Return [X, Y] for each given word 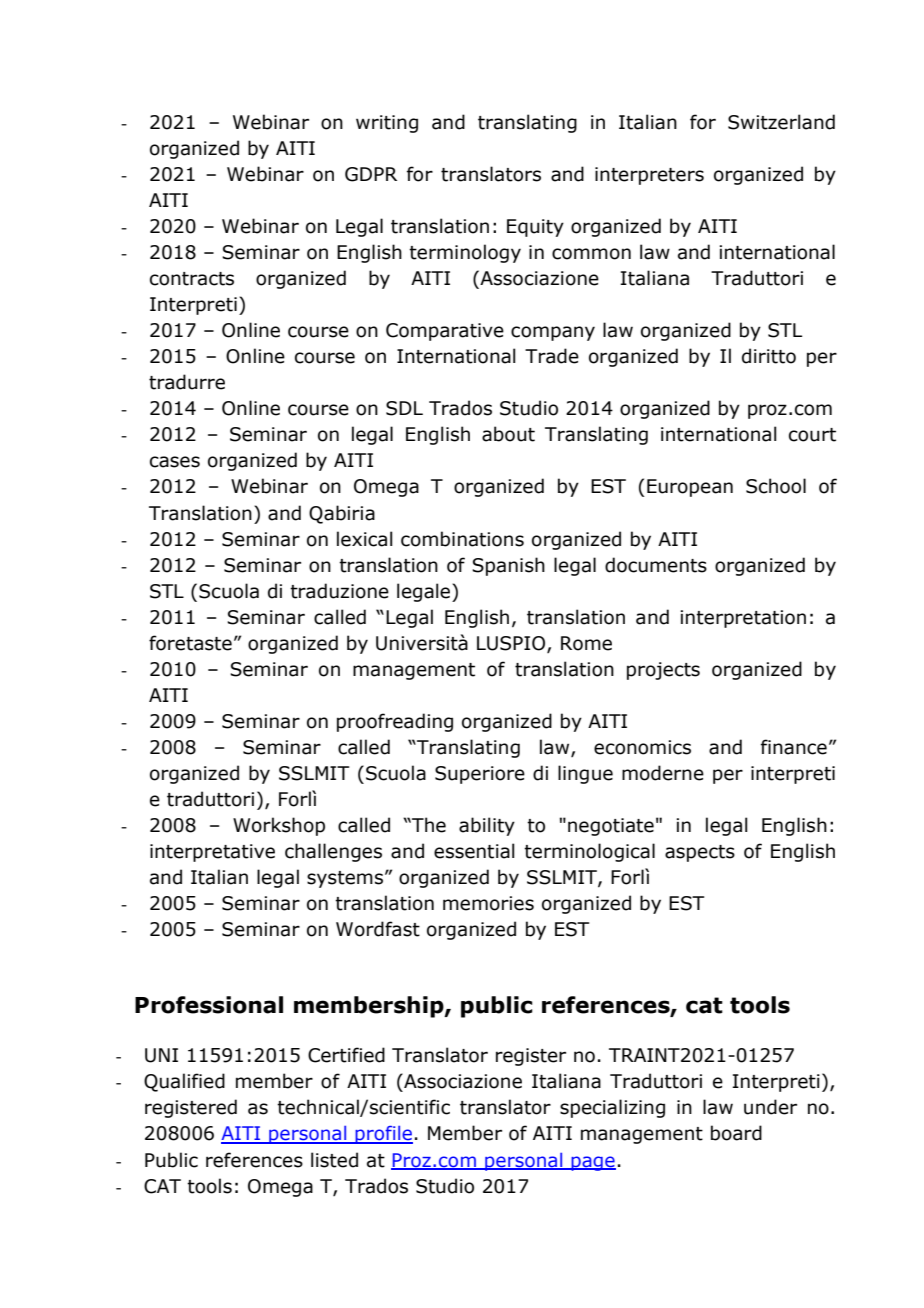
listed [334, 1160]
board [736, 1133]
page [592, 1163]
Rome [586, 643]
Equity [535, 228]
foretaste [190, 643]
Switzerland [781, 122]
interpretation [743, 619]
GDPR [371, 174]
